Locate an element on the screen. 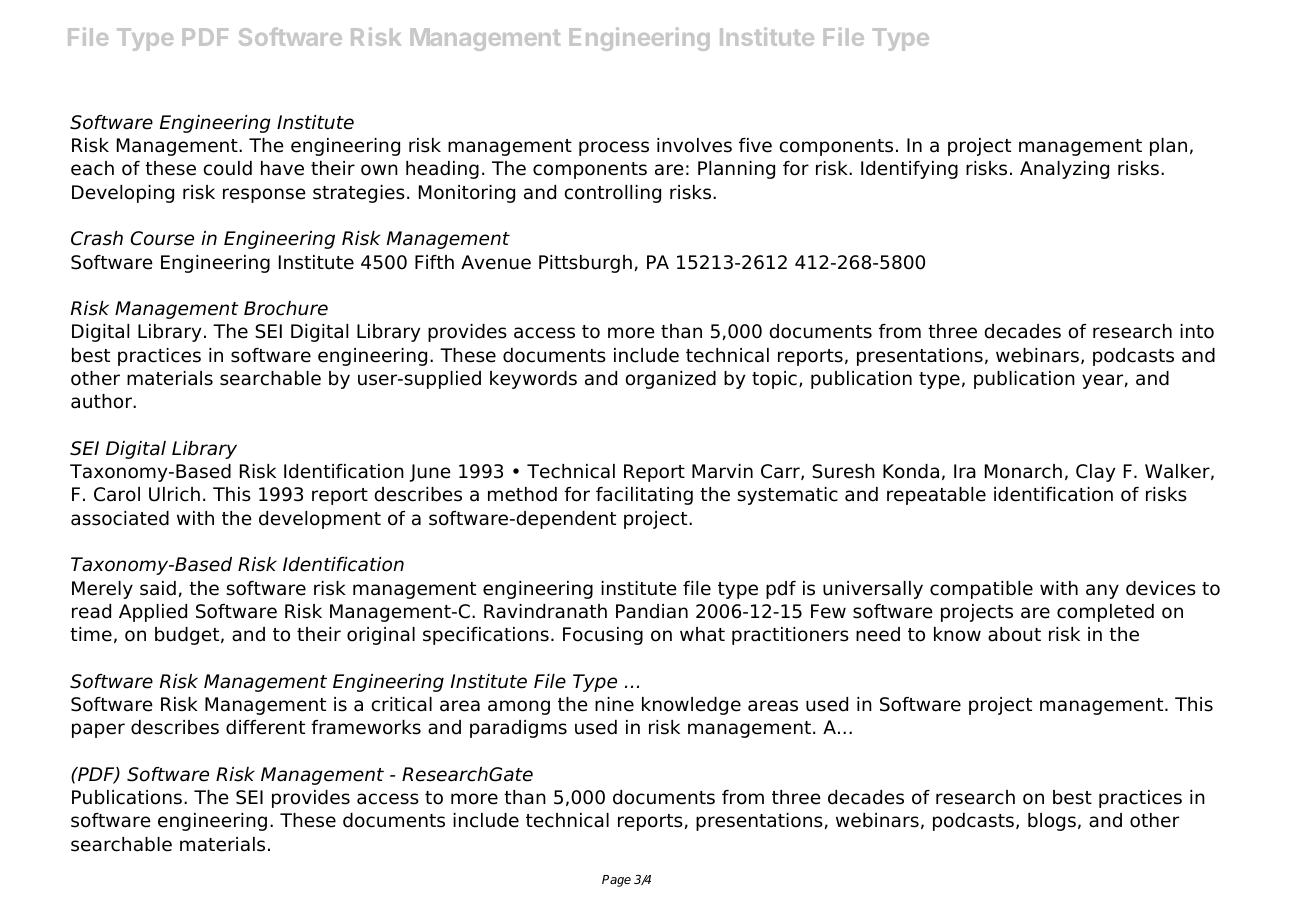 The image size is (1308, 924). Ulrich is located at coordinates (174, 494).
